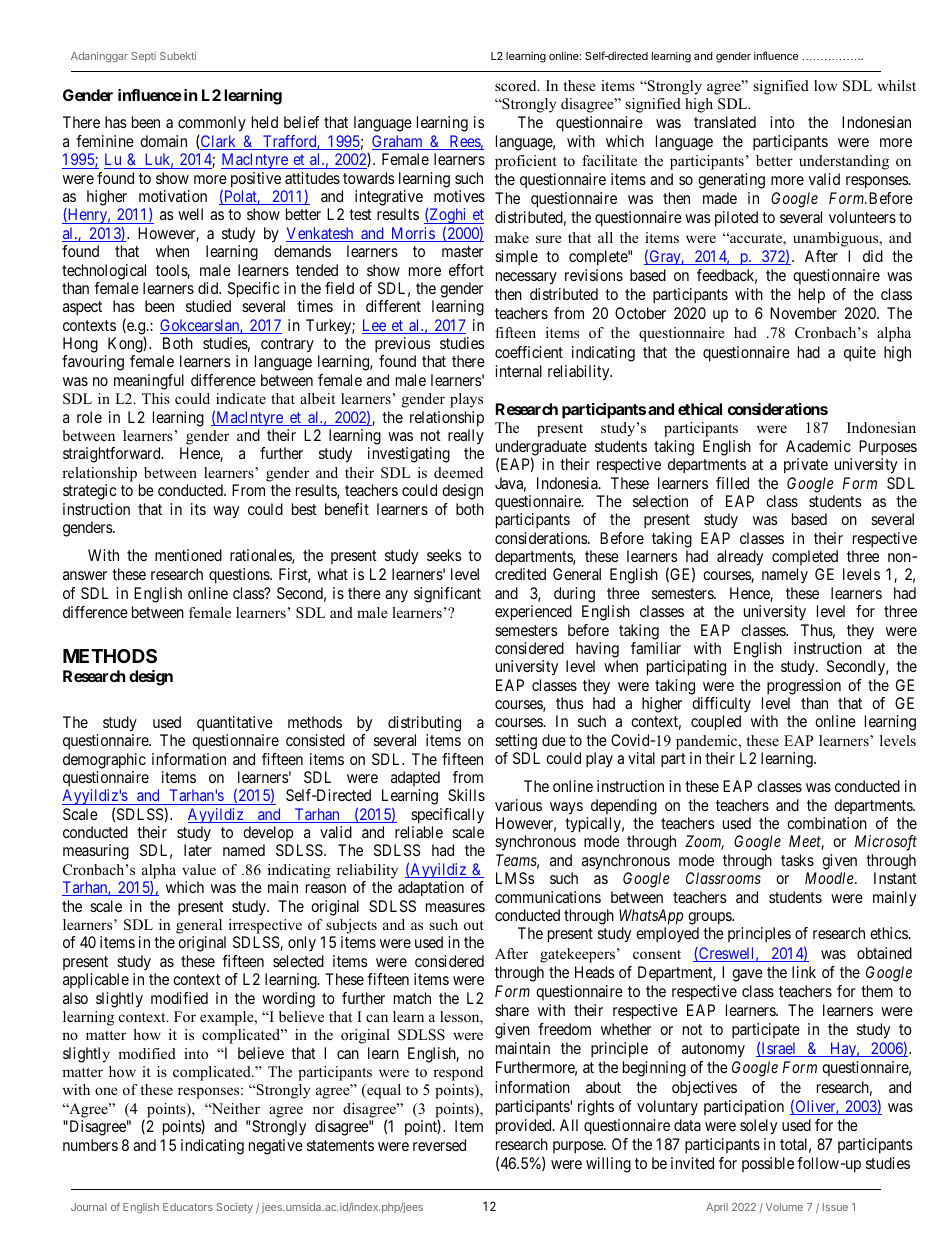 This page has height=1247, width=952. I want to click on feminine, so click(105, 141).
